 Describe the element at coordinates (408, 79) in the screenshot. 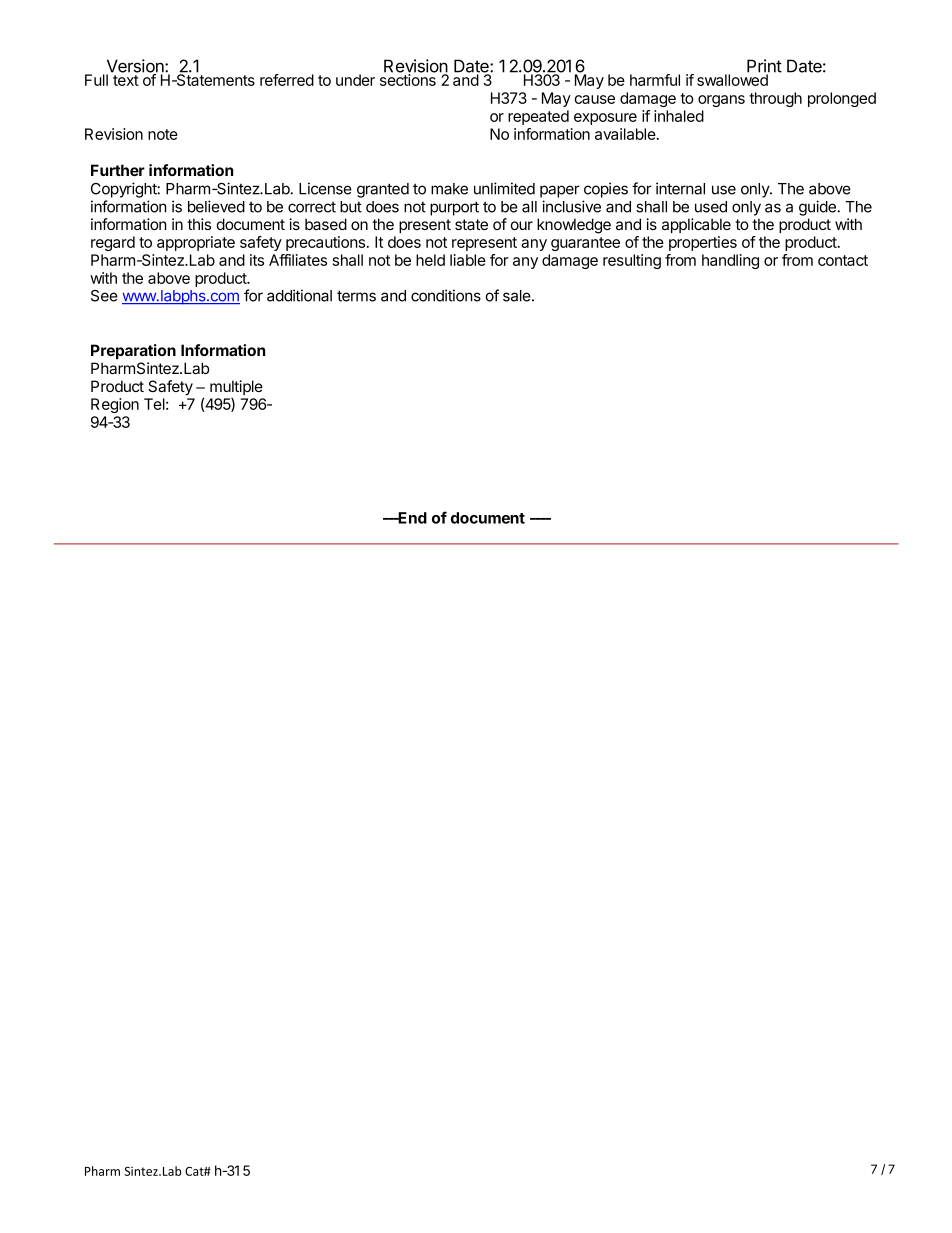

I see `sections` at that location.
